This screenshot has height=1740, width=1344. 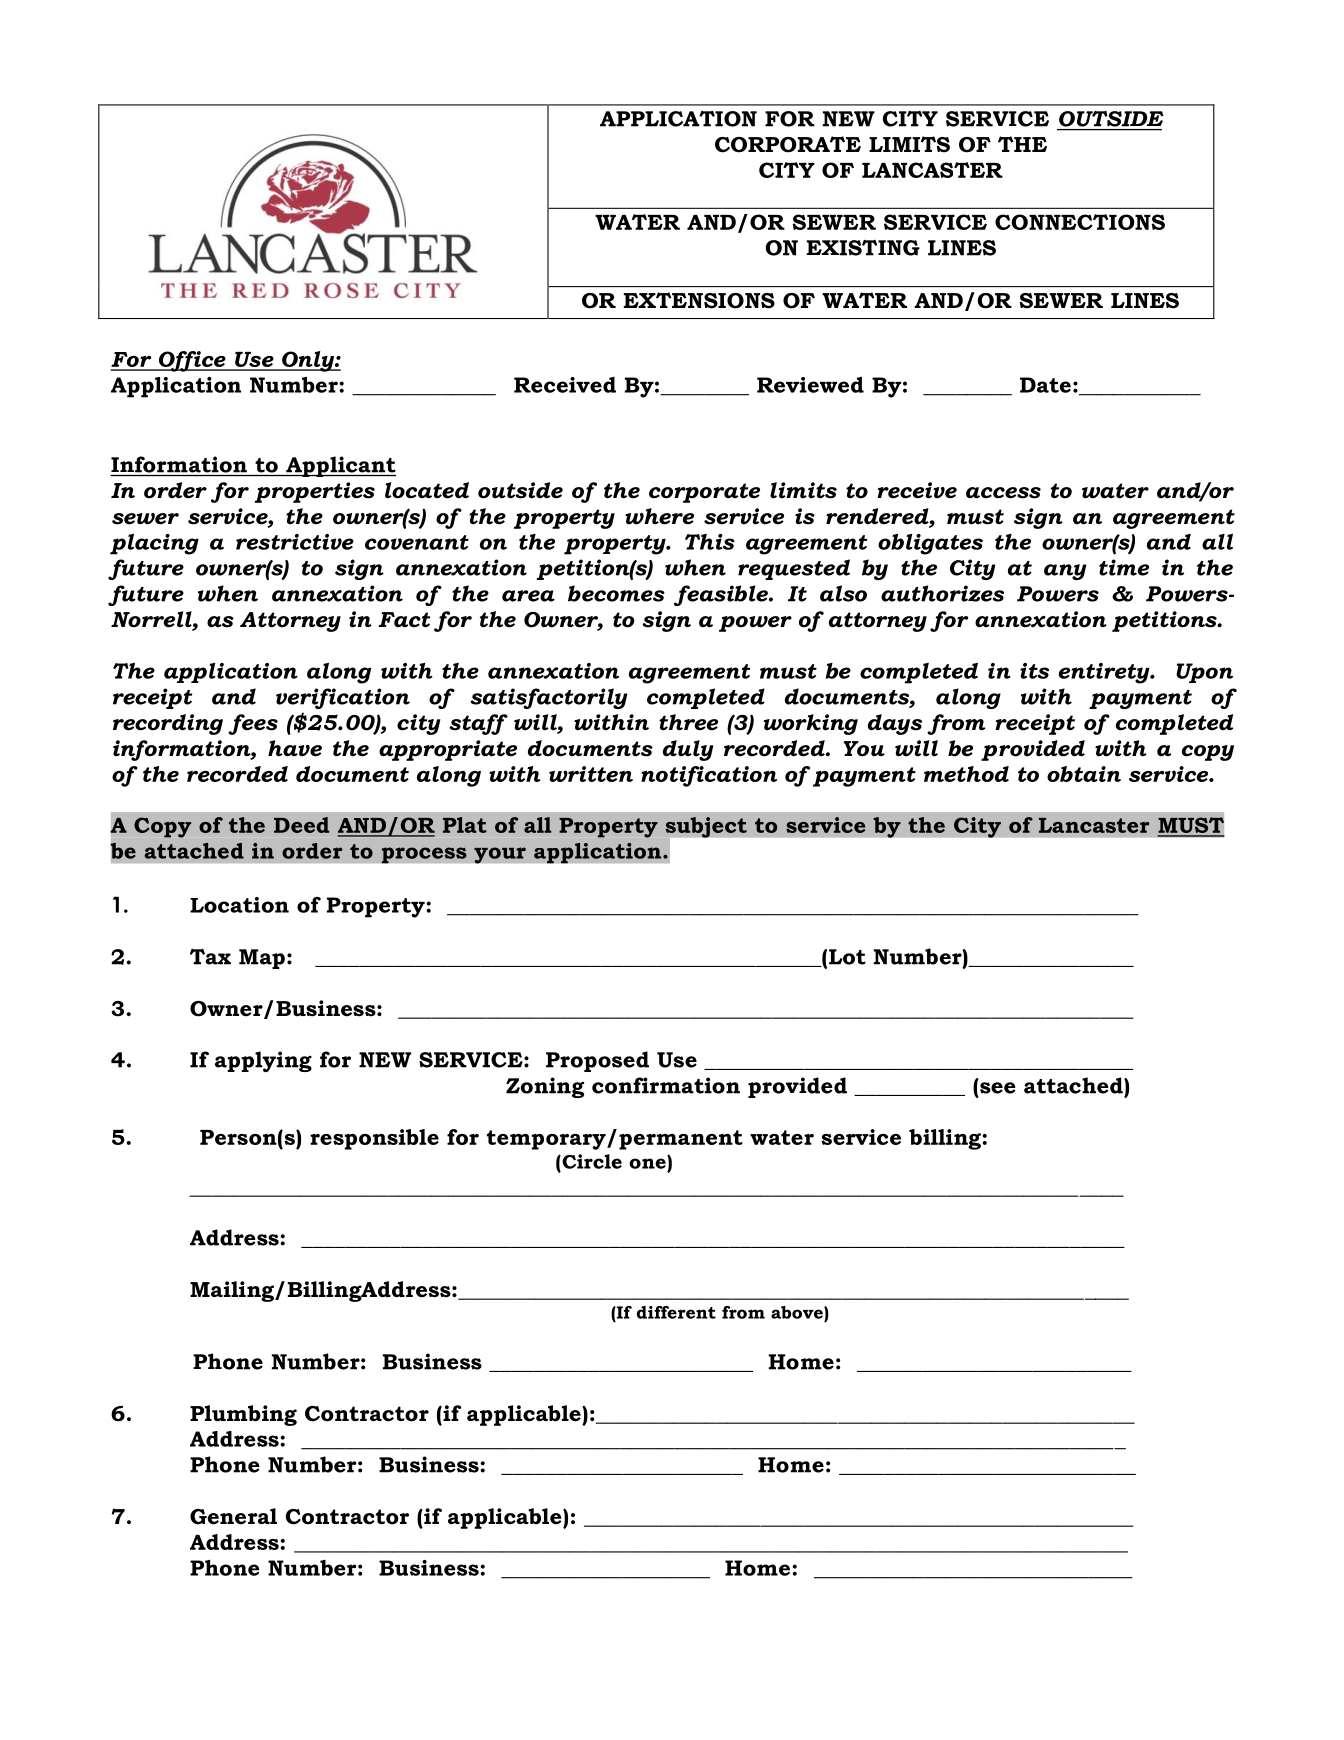 What do you see at coordinates (666, 1085) in the screenshot?
I see `confirmation` at bounding box center [666, 1085].
